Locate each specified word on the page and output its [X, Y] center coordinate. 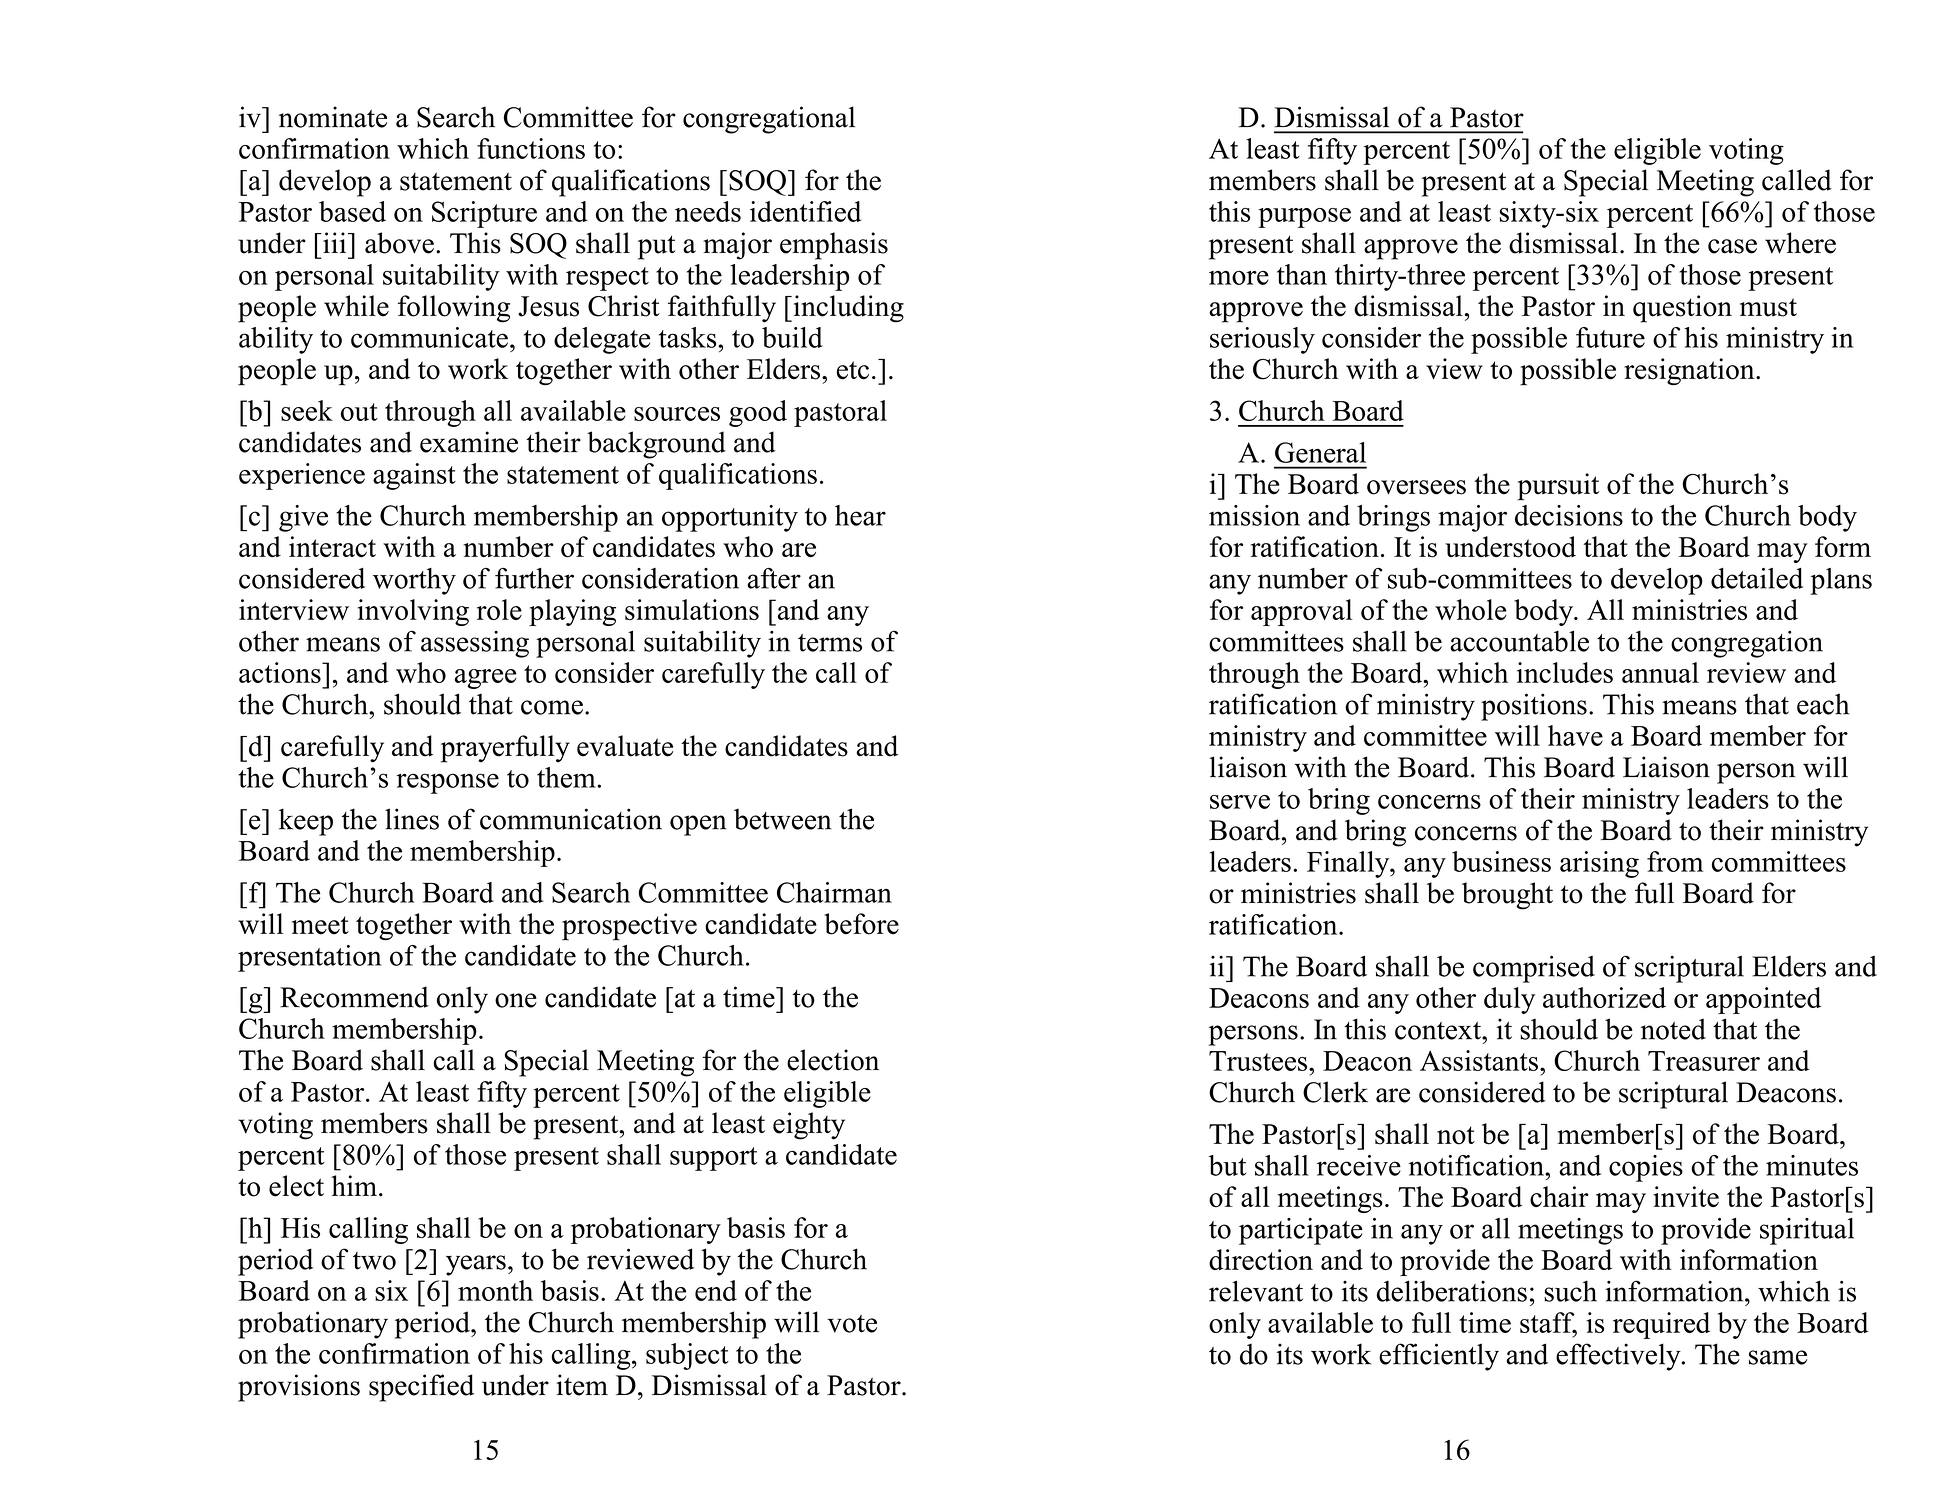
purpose [1304, 218]
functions [531, 148]
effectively [1619, 1357]
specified [421, 1388]
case [1732, 246]
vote [852, 1324]
